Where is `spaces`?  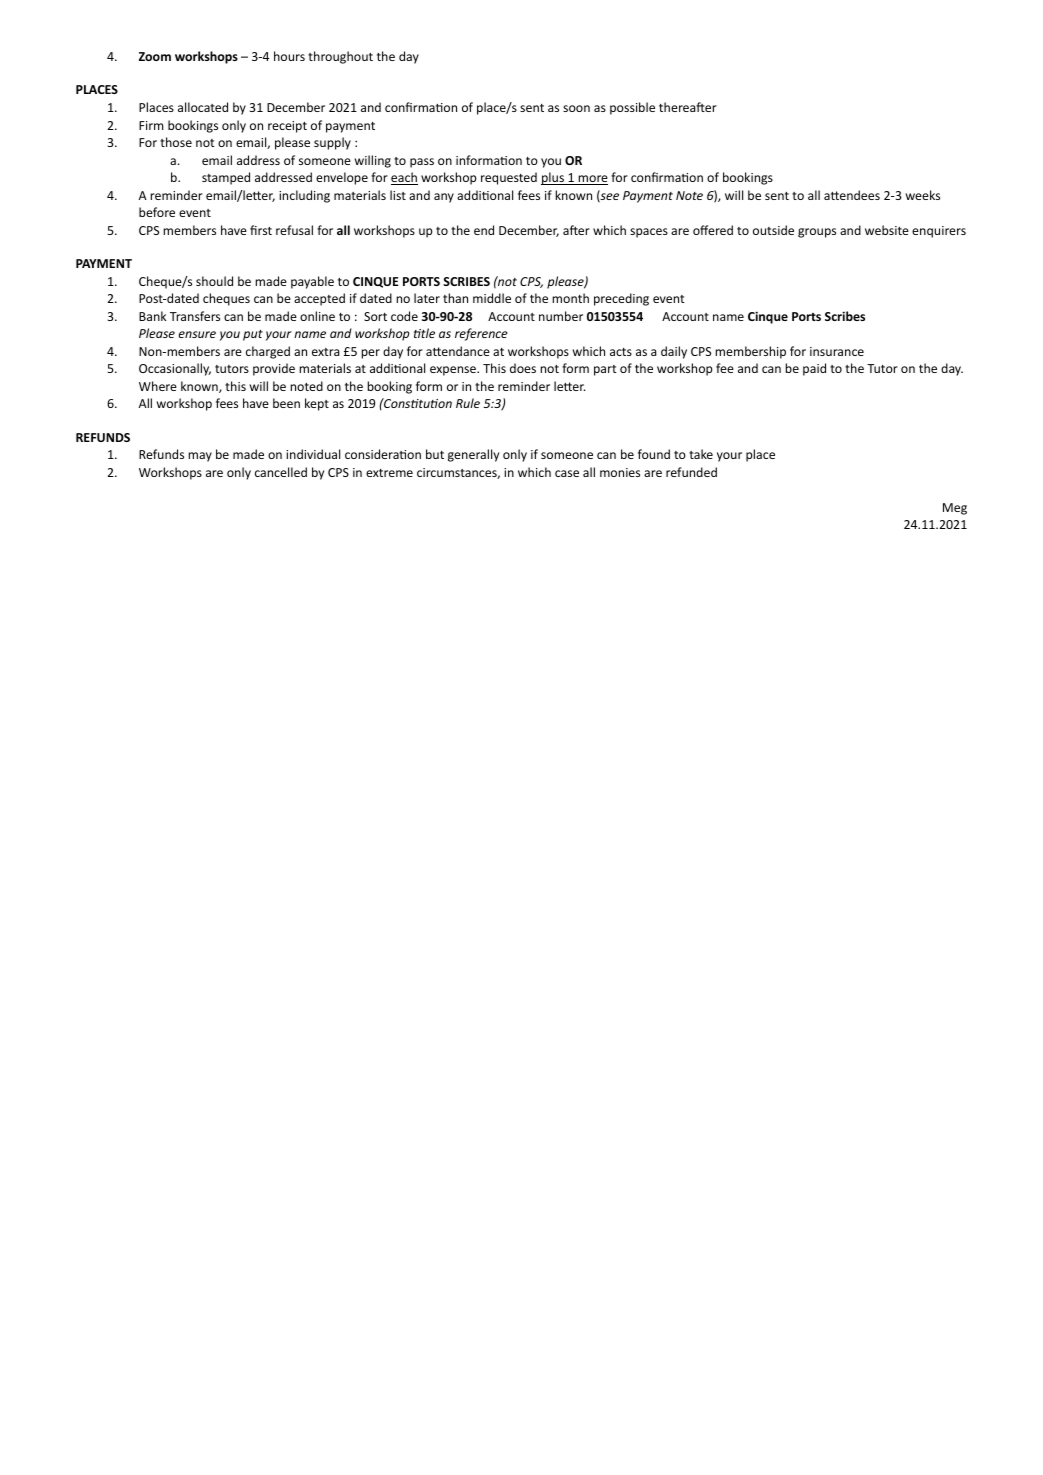 spaces is located at coordinates (649, 233).
